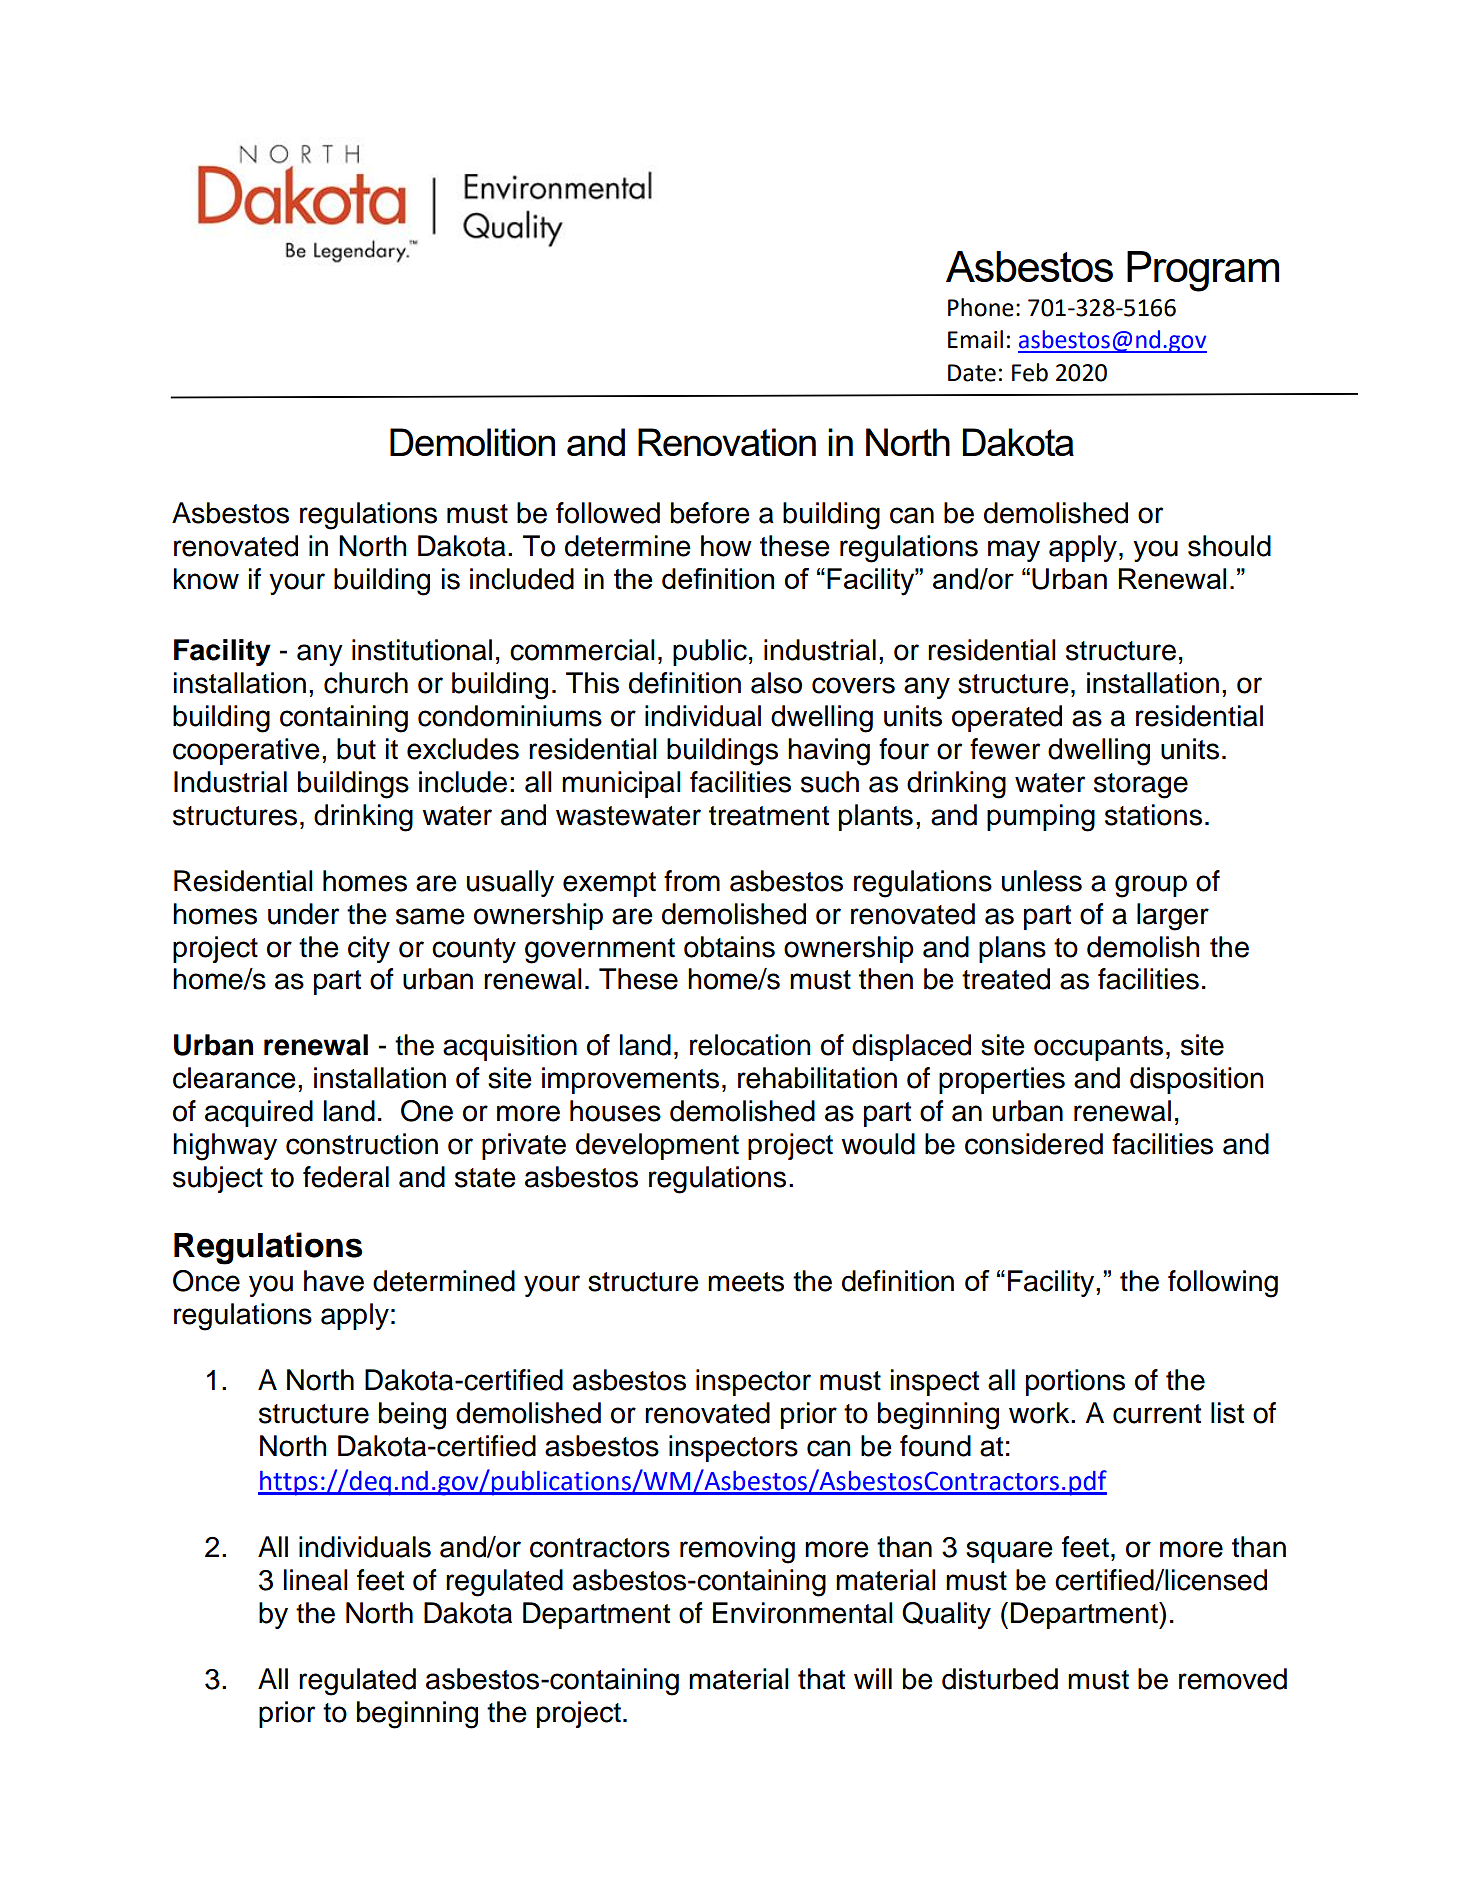 This screenshot has height=1891, width=1462. What do you see at coordinates (727, 442) in the screenshot?
I see `Renovation` at bounding box center [727, 442].
